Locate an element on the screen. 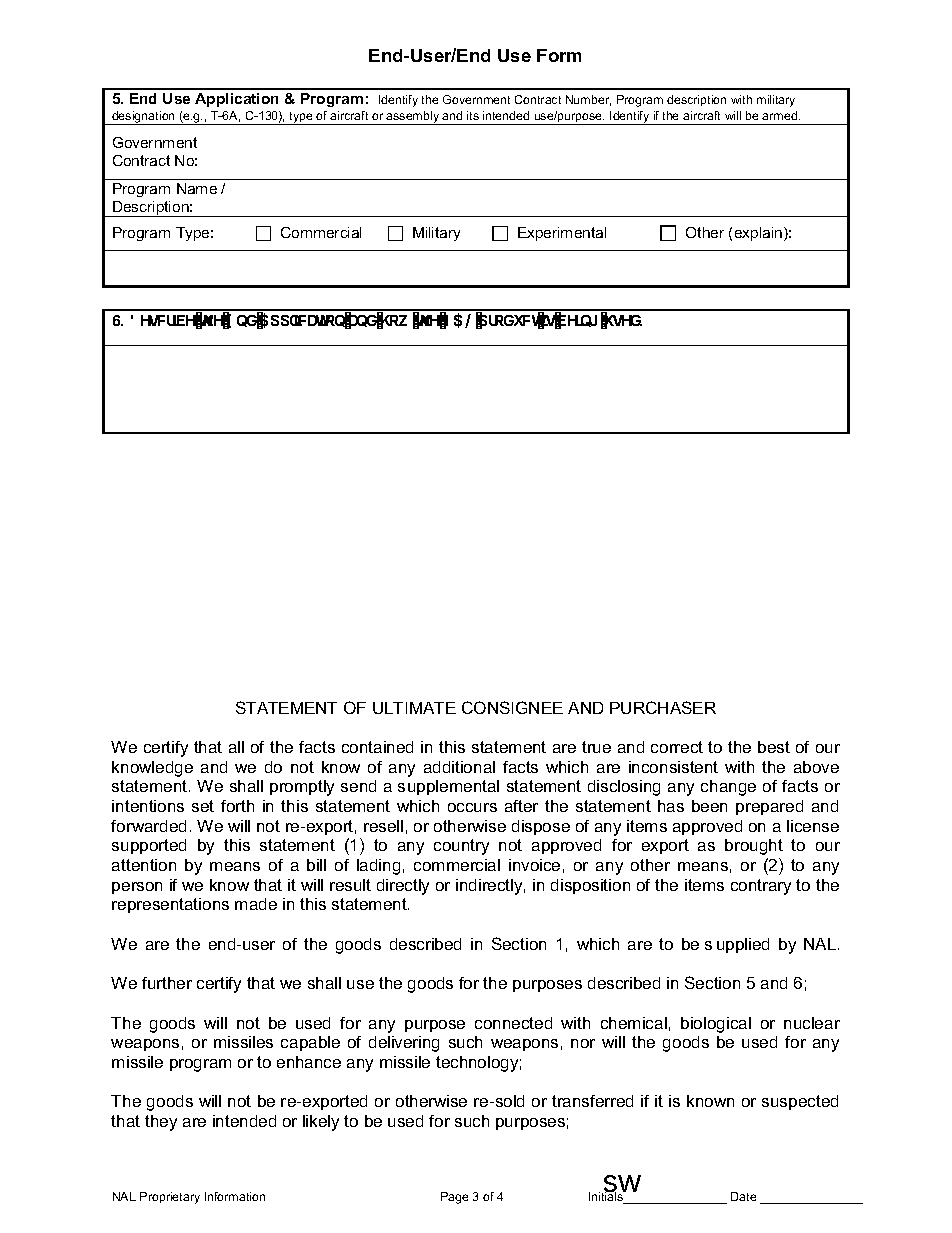 Image resolution: width=952 pixels, height=1233 pixels. designation is located at coordinates (143, 118).
